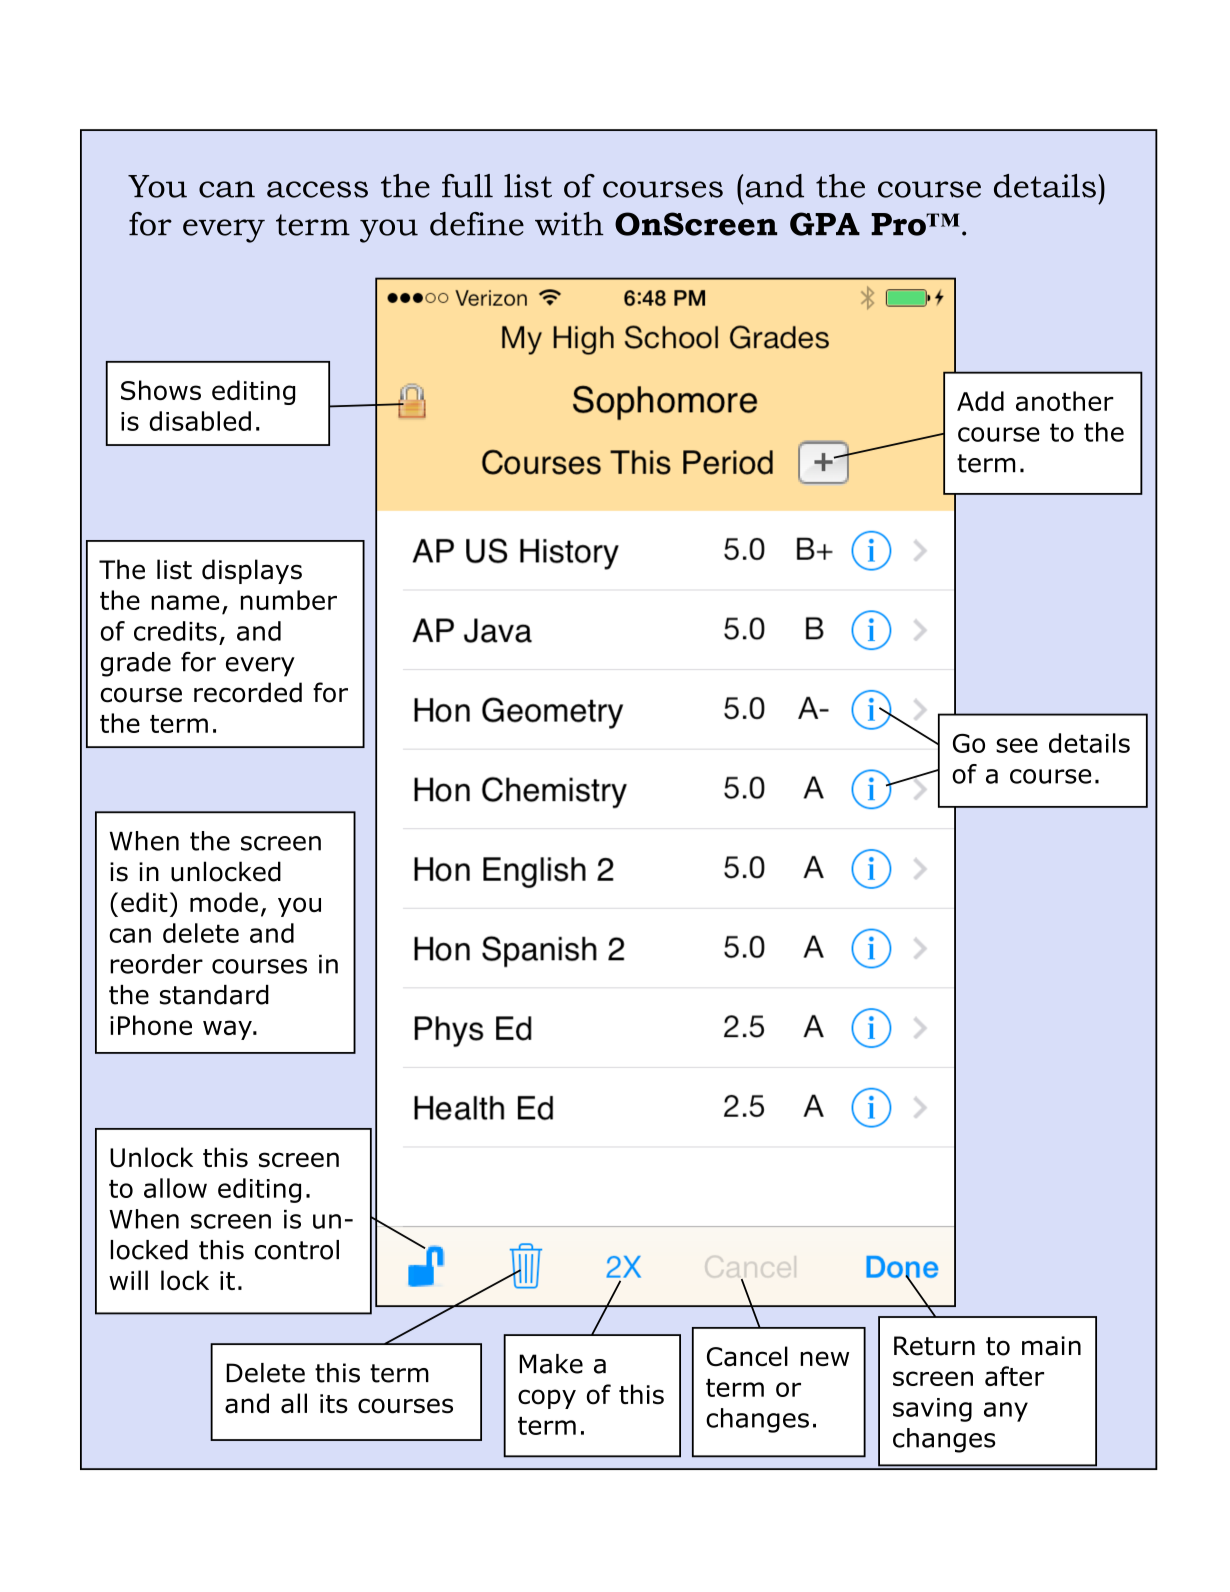 This screenshot has height=1592, width=1230. I want to click on standard, so click(214, 995).
